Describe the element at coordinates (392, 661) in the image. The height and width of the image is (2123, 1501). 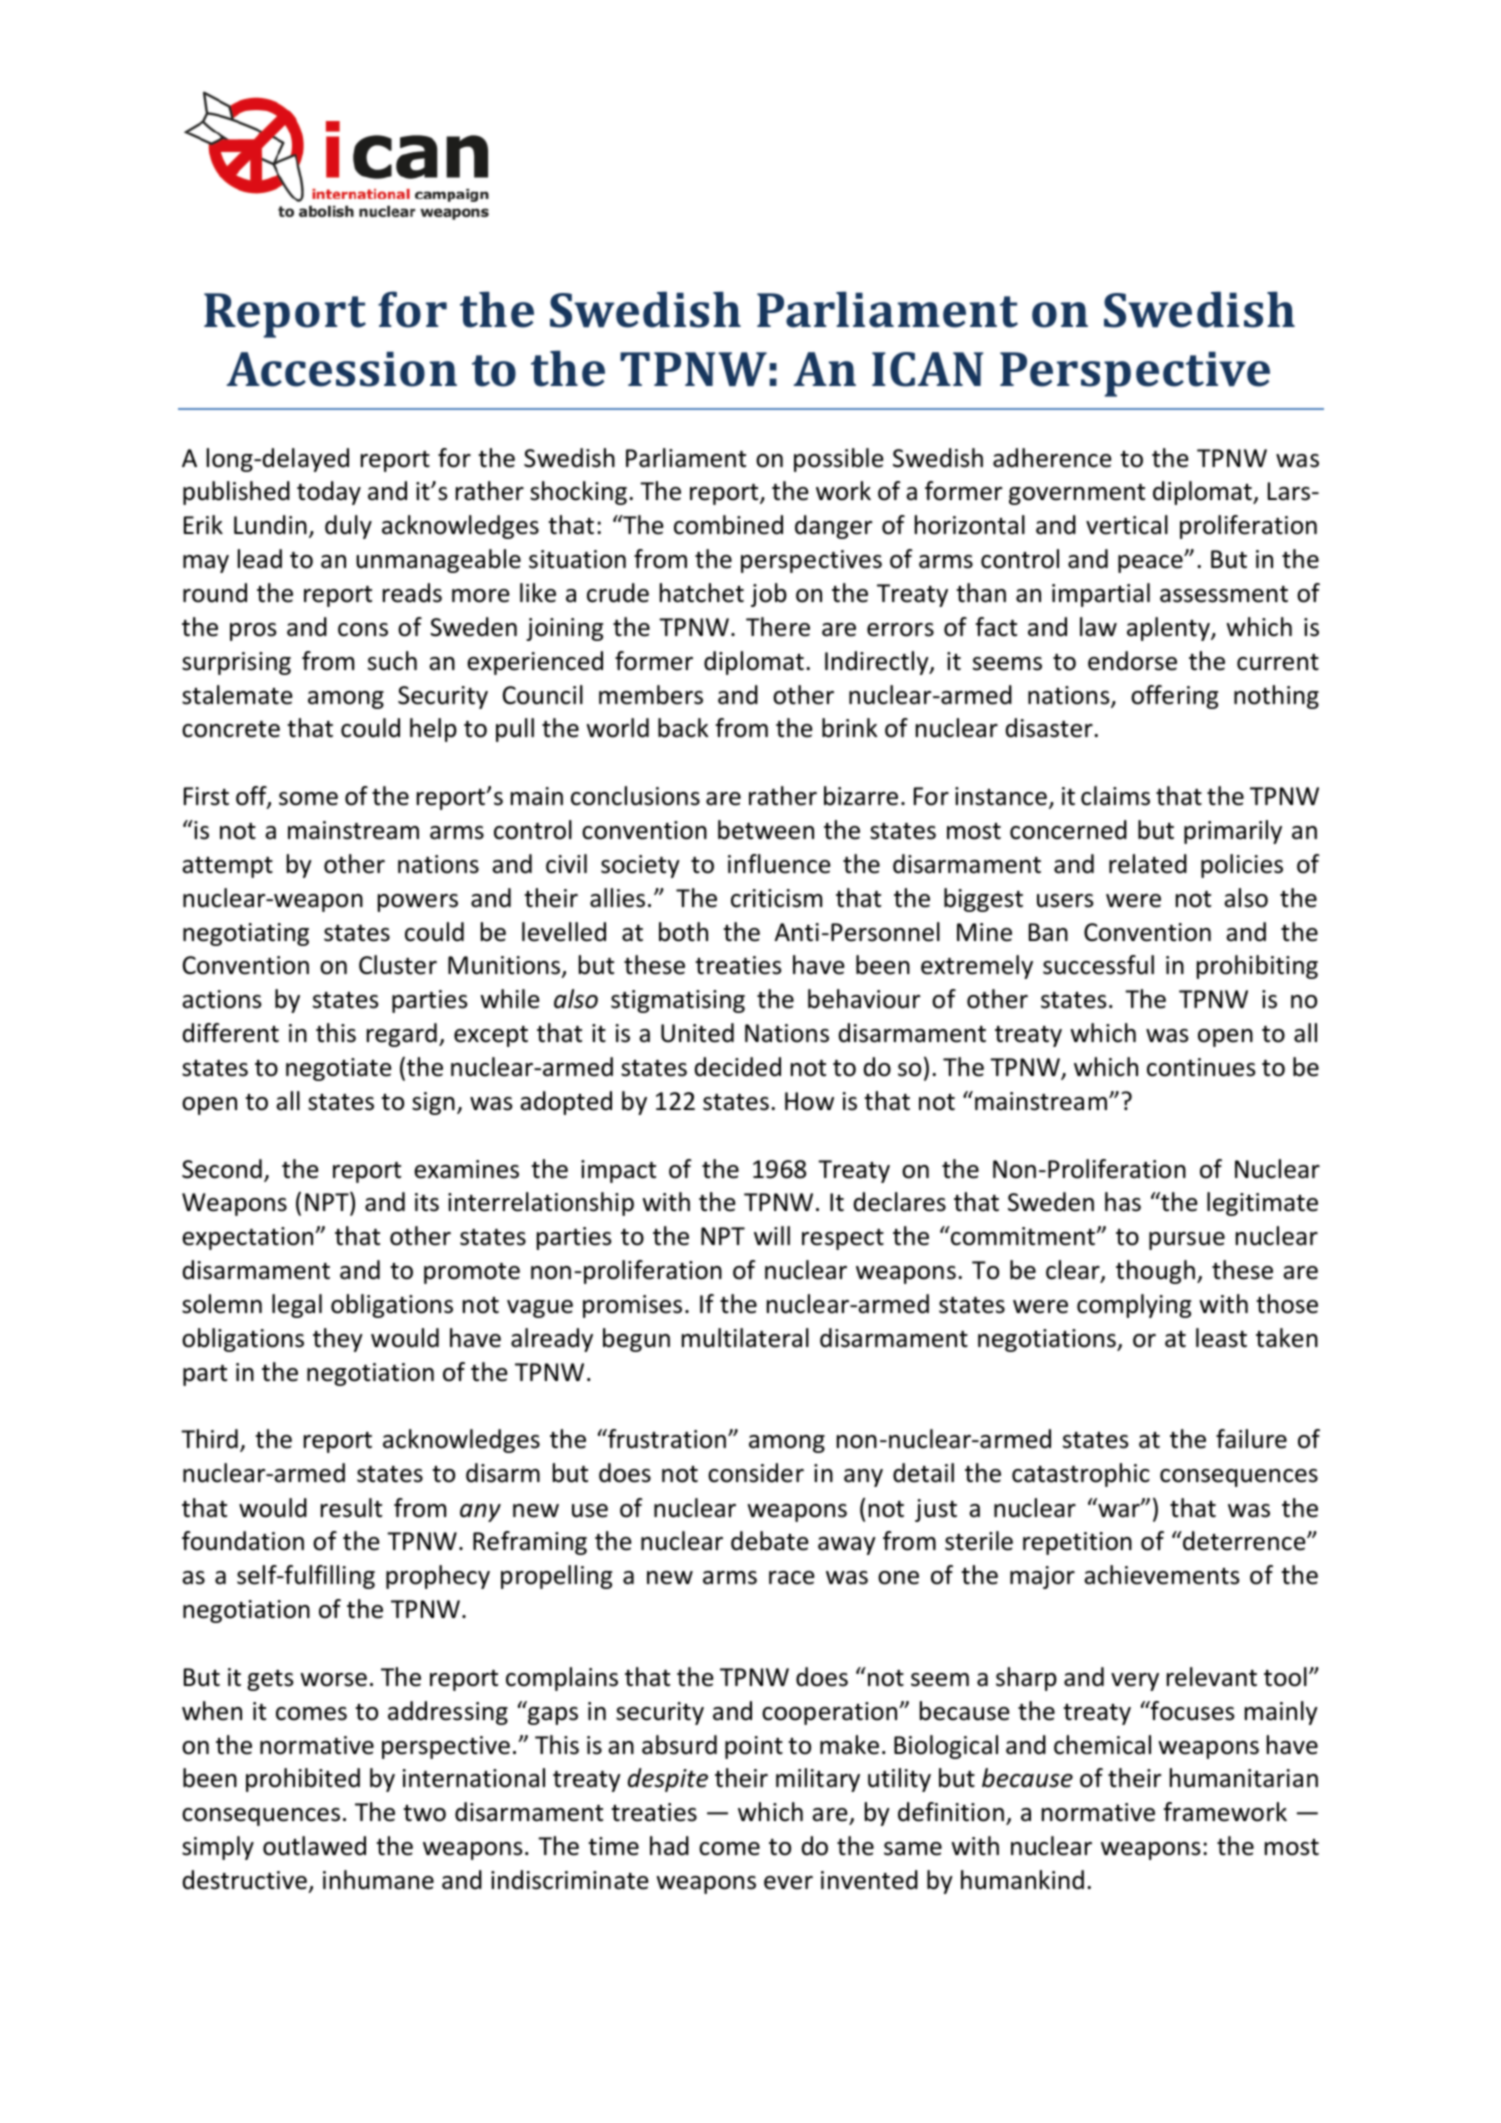
I see `such` at that location.
